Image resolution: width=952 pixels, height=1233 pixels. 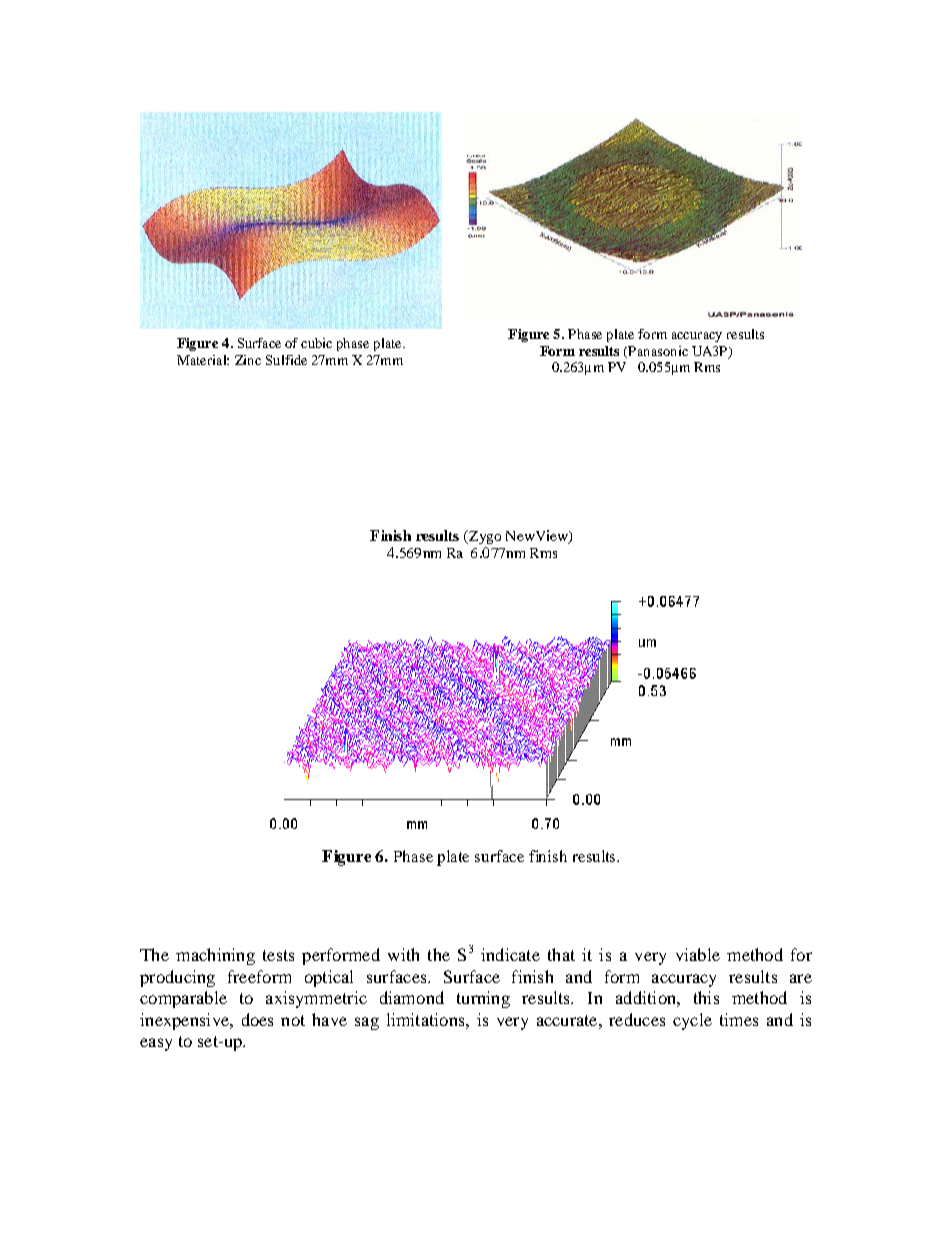 I want to click on Panasonic, so click(x=657, y=352).
